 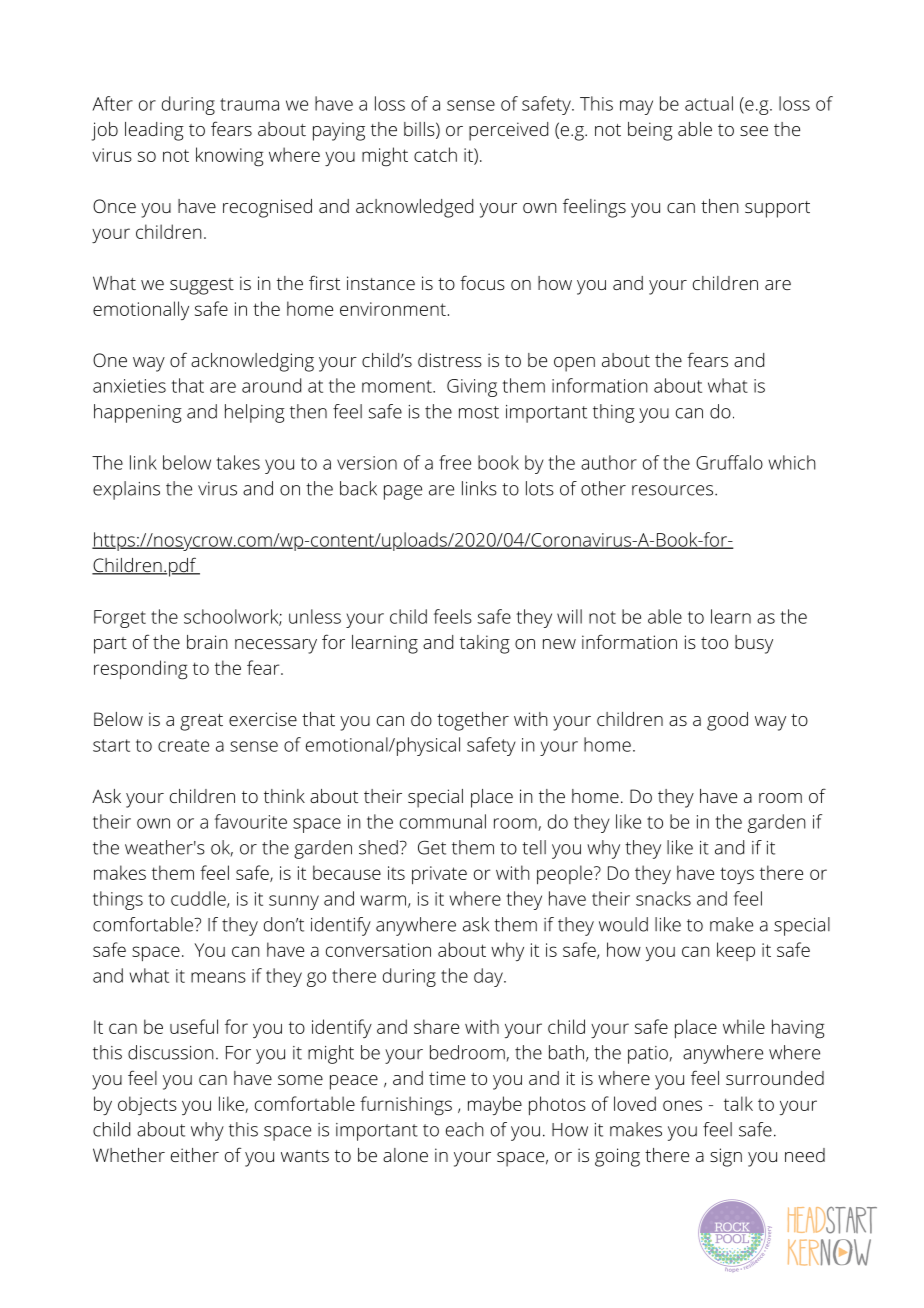 What do you see at coordinates (207, 642) in the screenshot?
I see `brain` at bounding box center [207, 642].
